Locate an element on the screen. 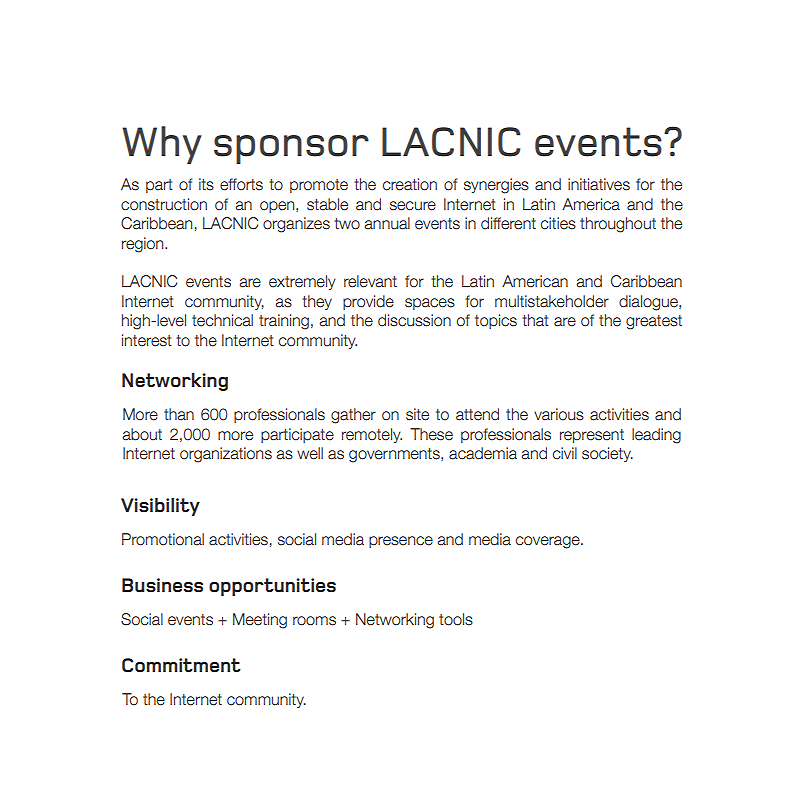  initiatives is located at coordinates (599, 184).
